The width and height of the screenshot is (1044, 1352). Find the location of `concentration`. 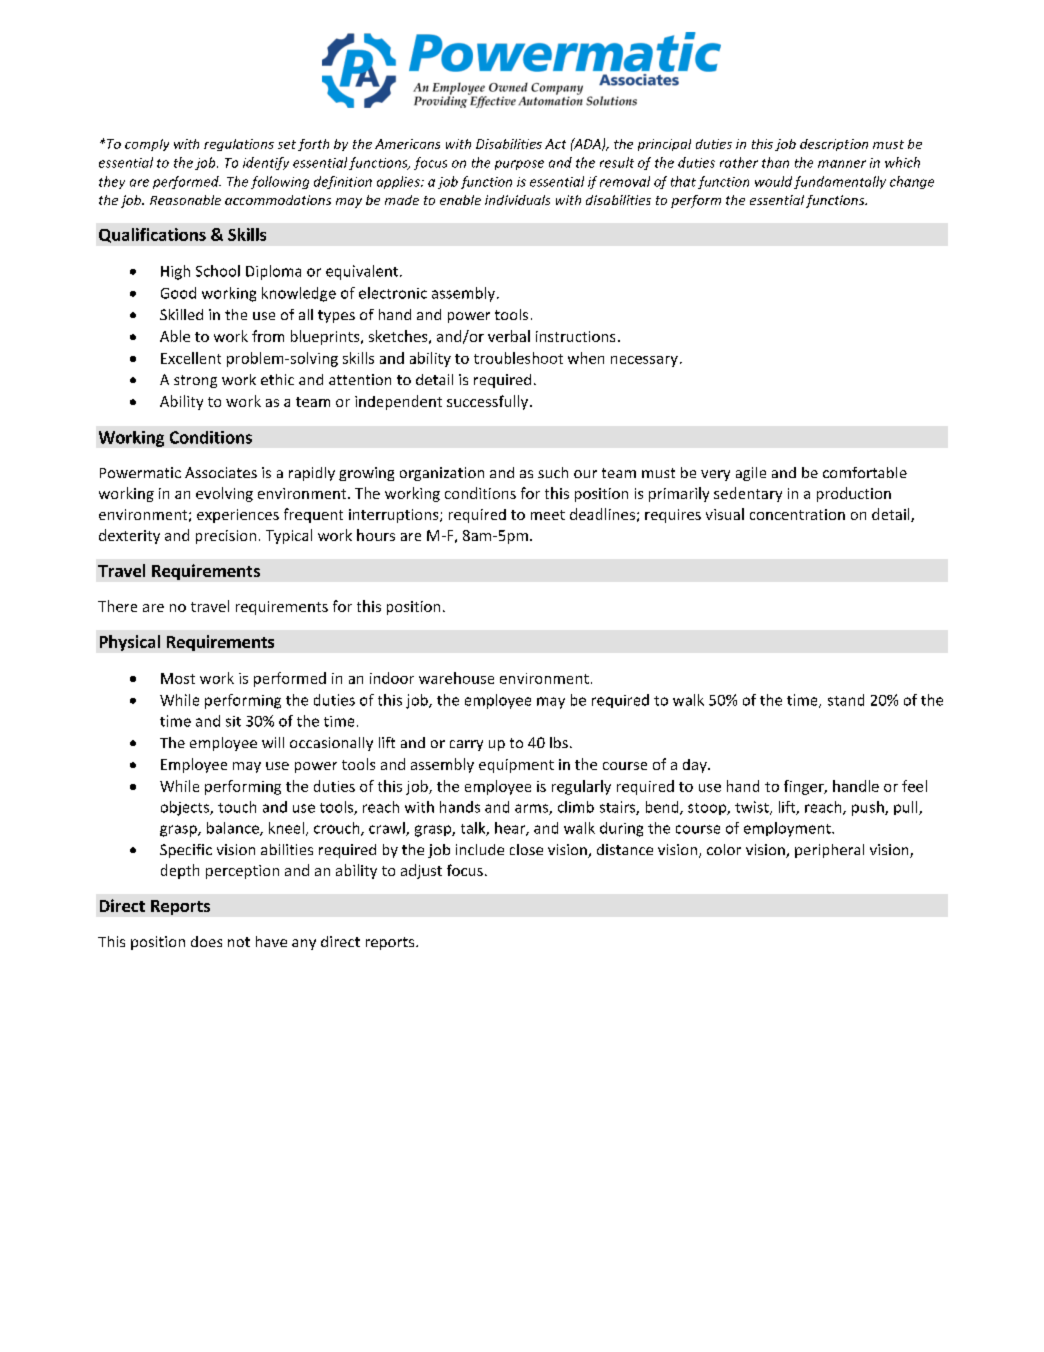

concentration is located at coordinates (797, 514).
